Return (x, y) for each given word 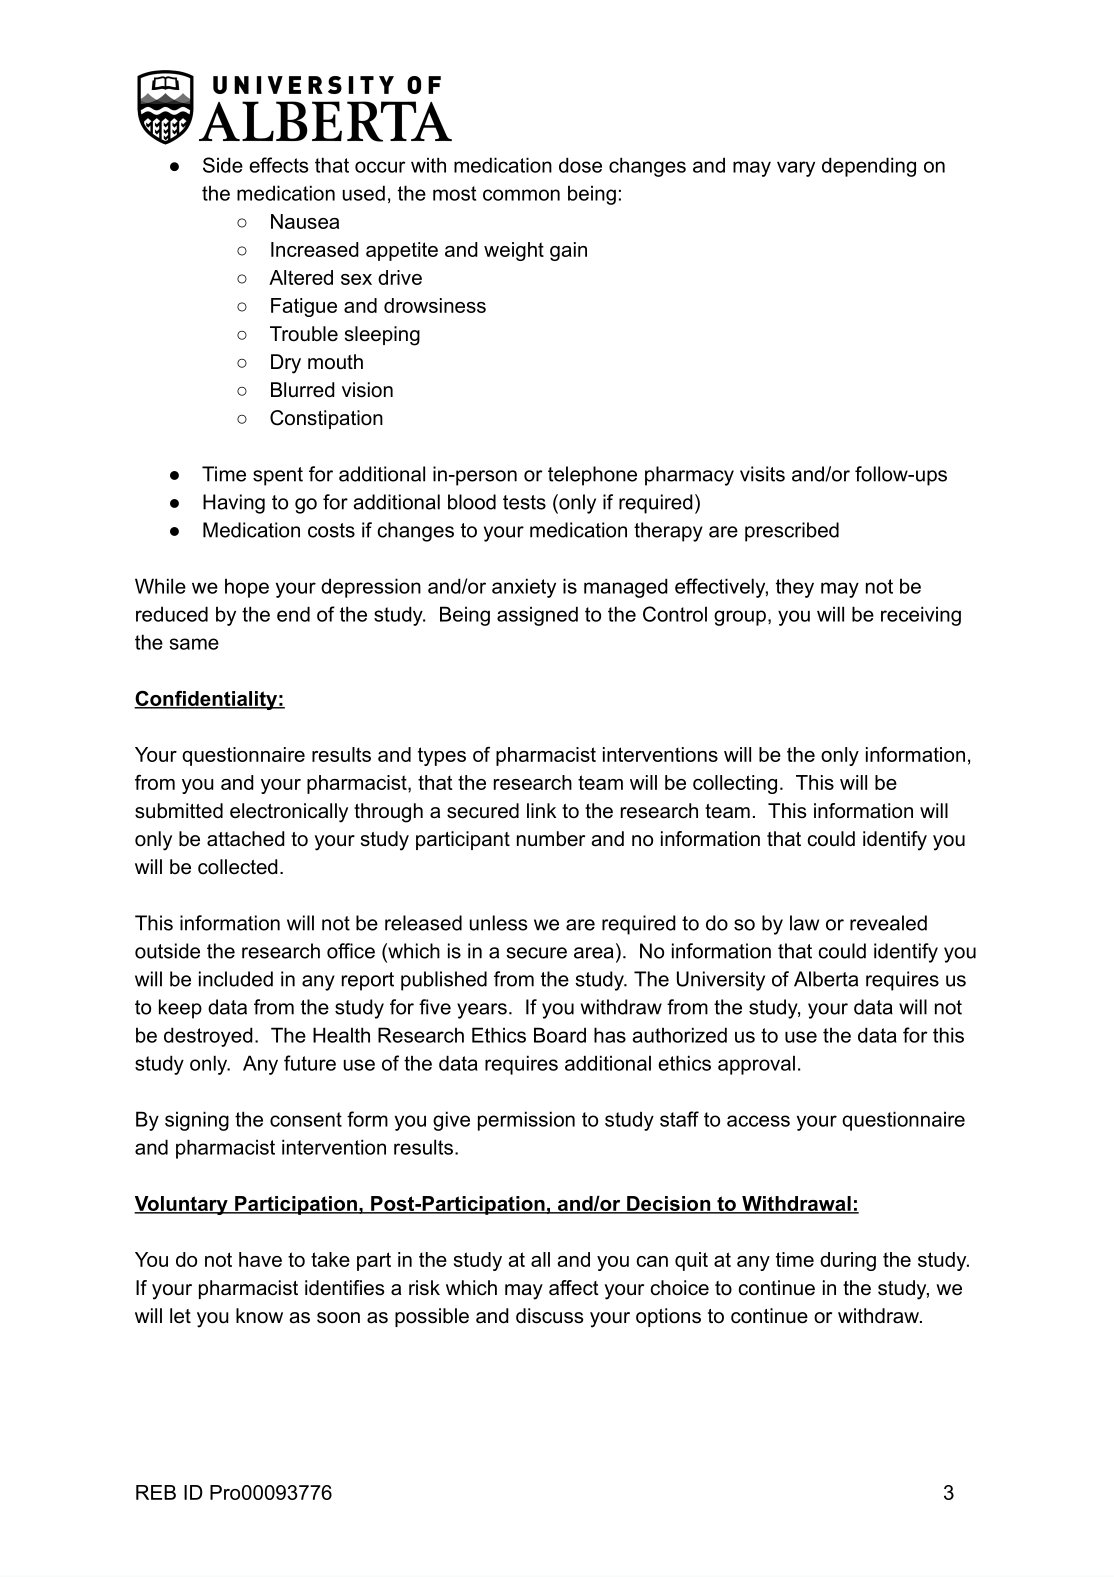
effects (279, 165)
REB (156, 1492)
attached (246, 839)
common (521, 195)
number (551, 839)
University (721, 981)
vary (796, 169)
